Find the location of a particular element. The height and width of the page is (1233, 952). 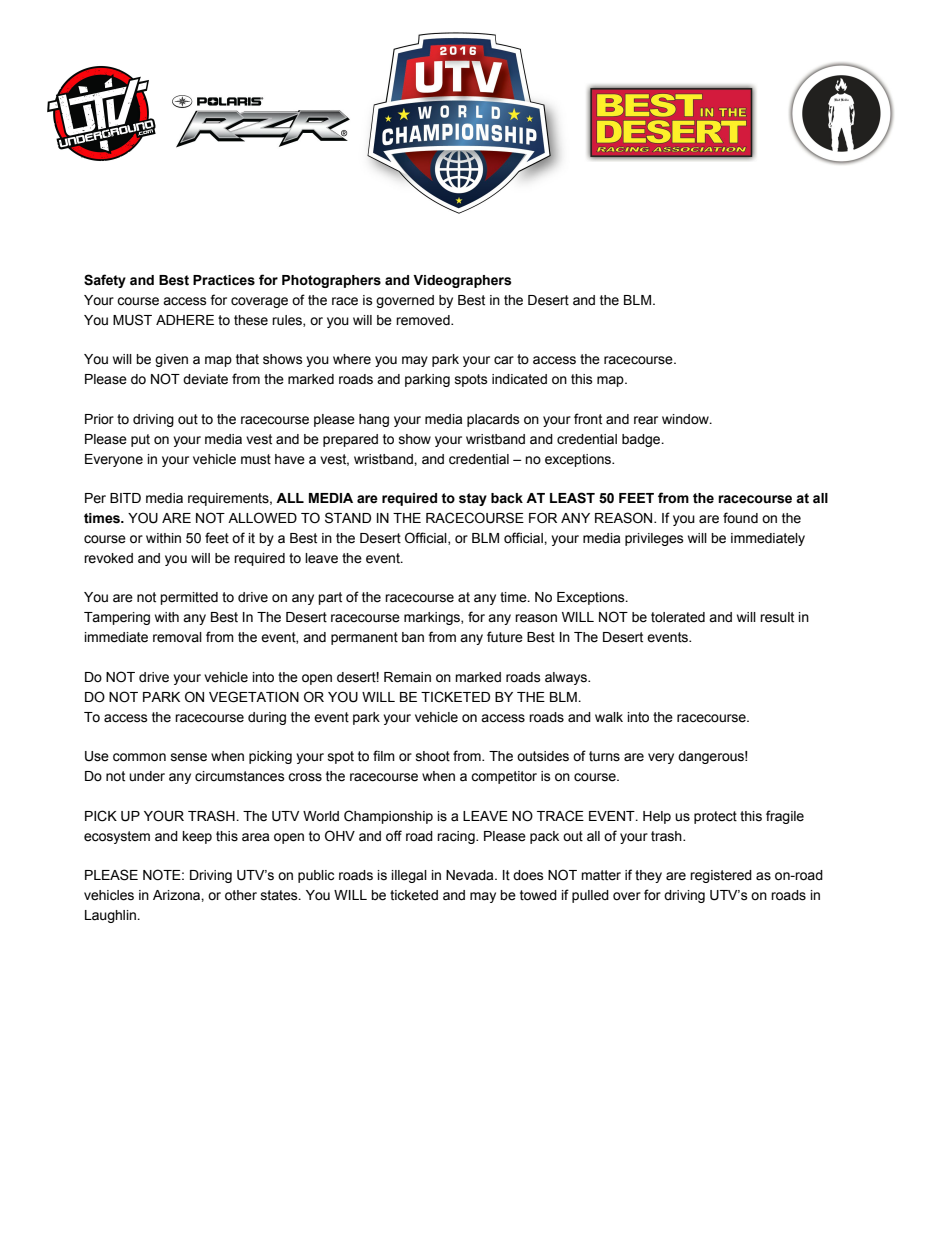

indicated is located at coordinates (519, 379).
